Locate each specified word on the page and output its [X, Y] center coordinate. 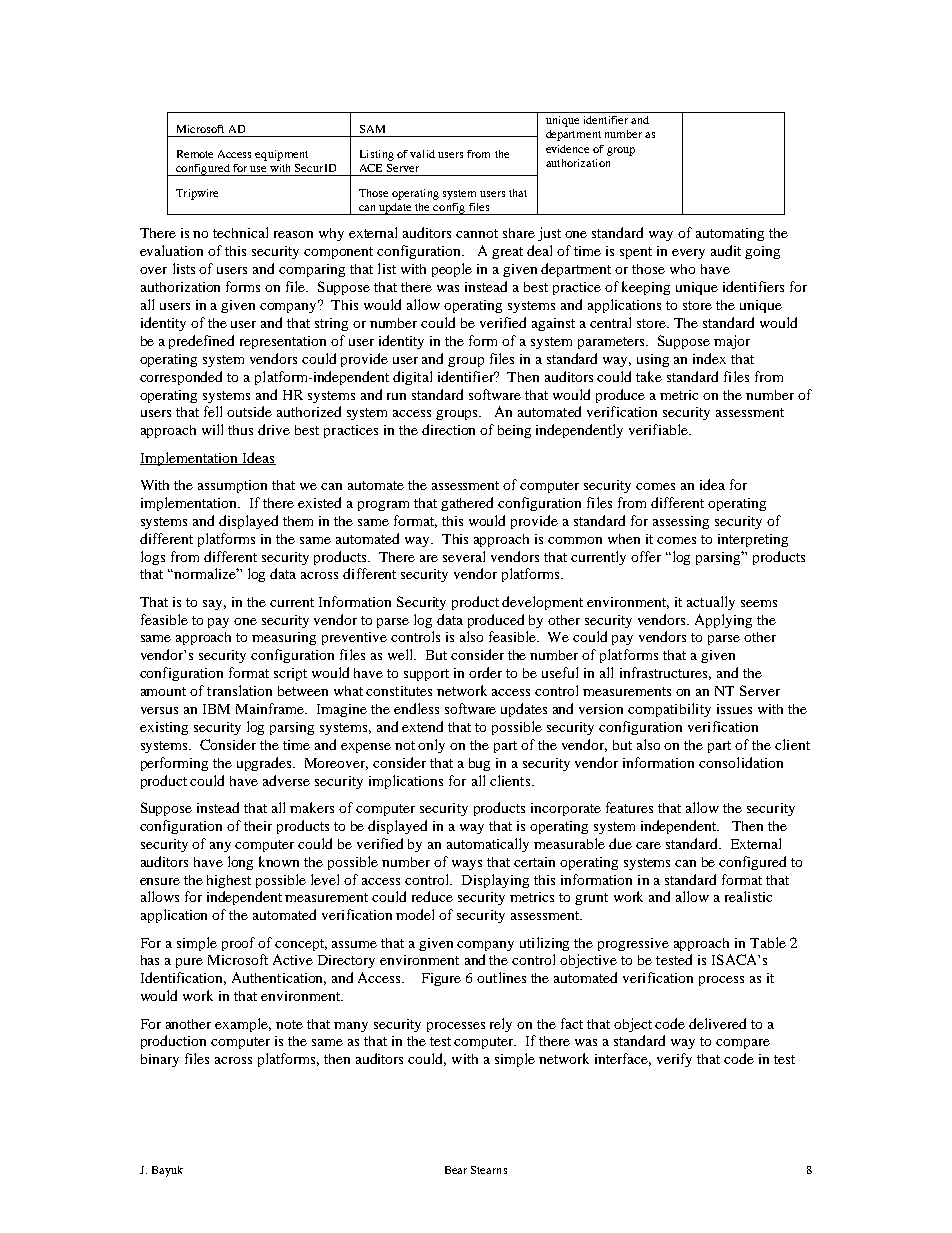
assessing [681, 522]
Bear [456, 1170]
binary [160, 1060]
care [648, 845]
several [464, 556]
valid [422, 154]
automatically [488, 845]
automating [730, 234]
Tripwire [197, 194]
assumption [232, 486]
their [258, 826]
